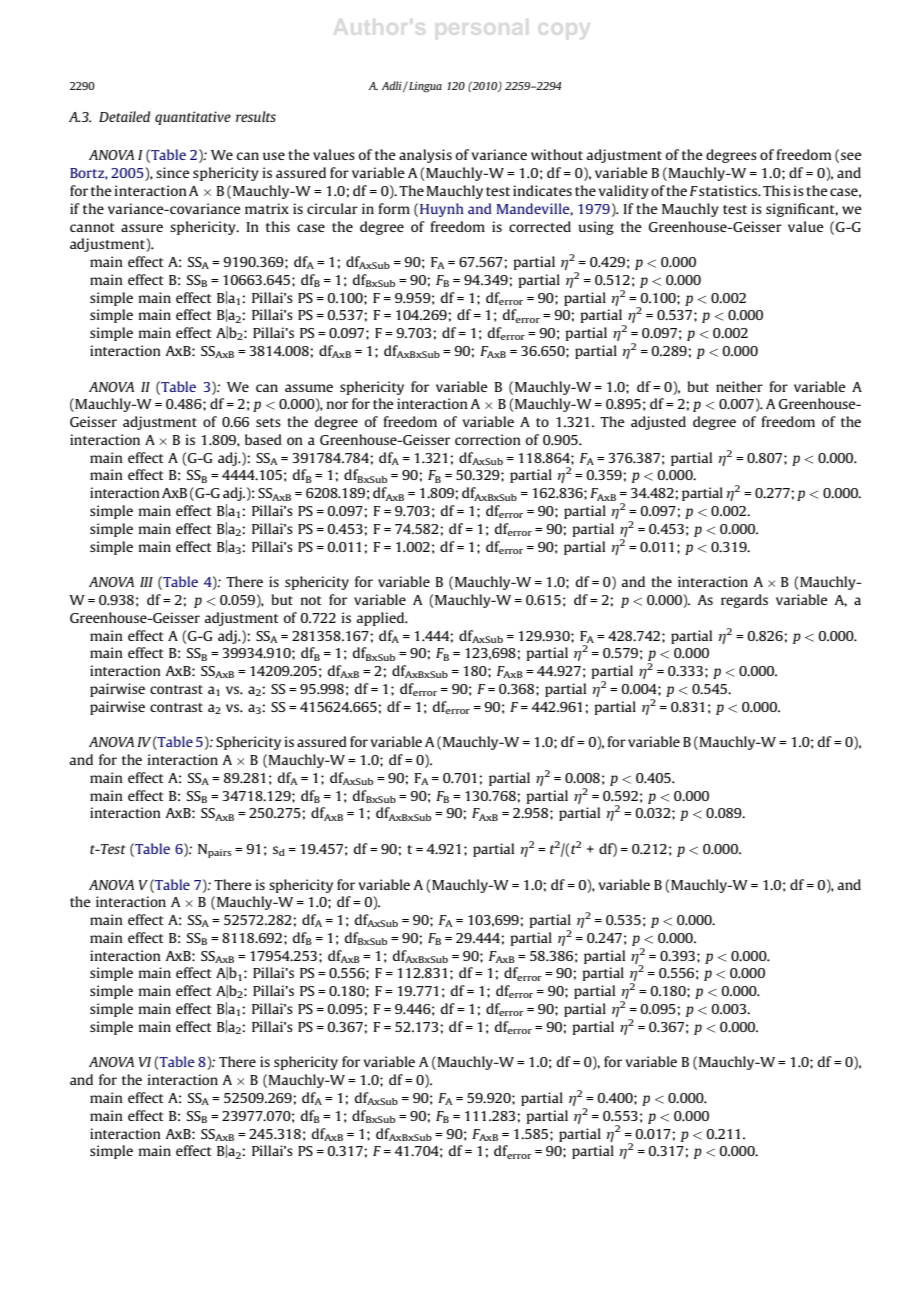  Describe the element at coordinates (424, 87) in the image. I see `Lingua` at that location.
